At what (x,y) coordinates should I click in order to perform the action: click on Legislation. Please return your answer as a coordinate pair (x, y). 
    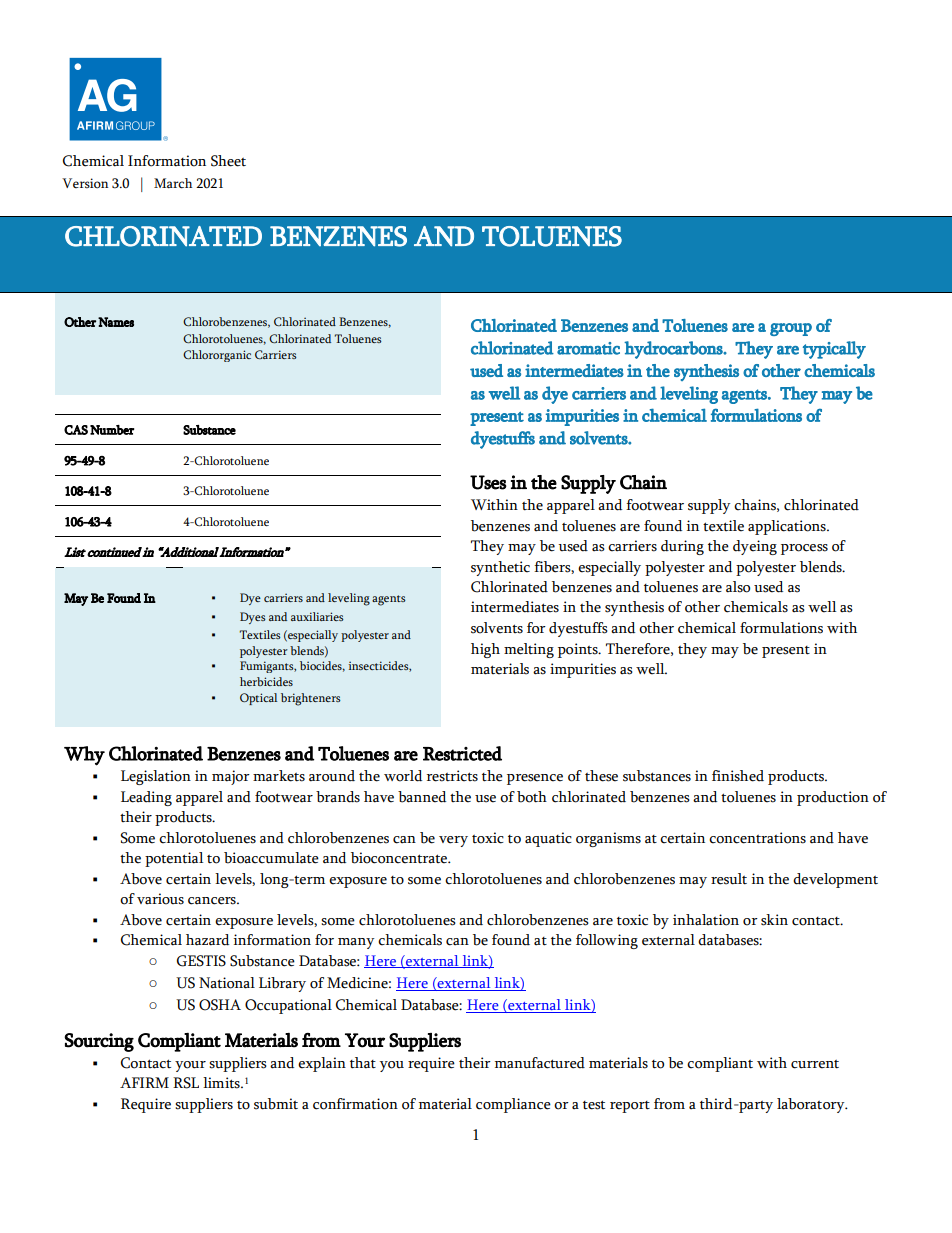
    Looking at the image, I should click on (156, 777).
